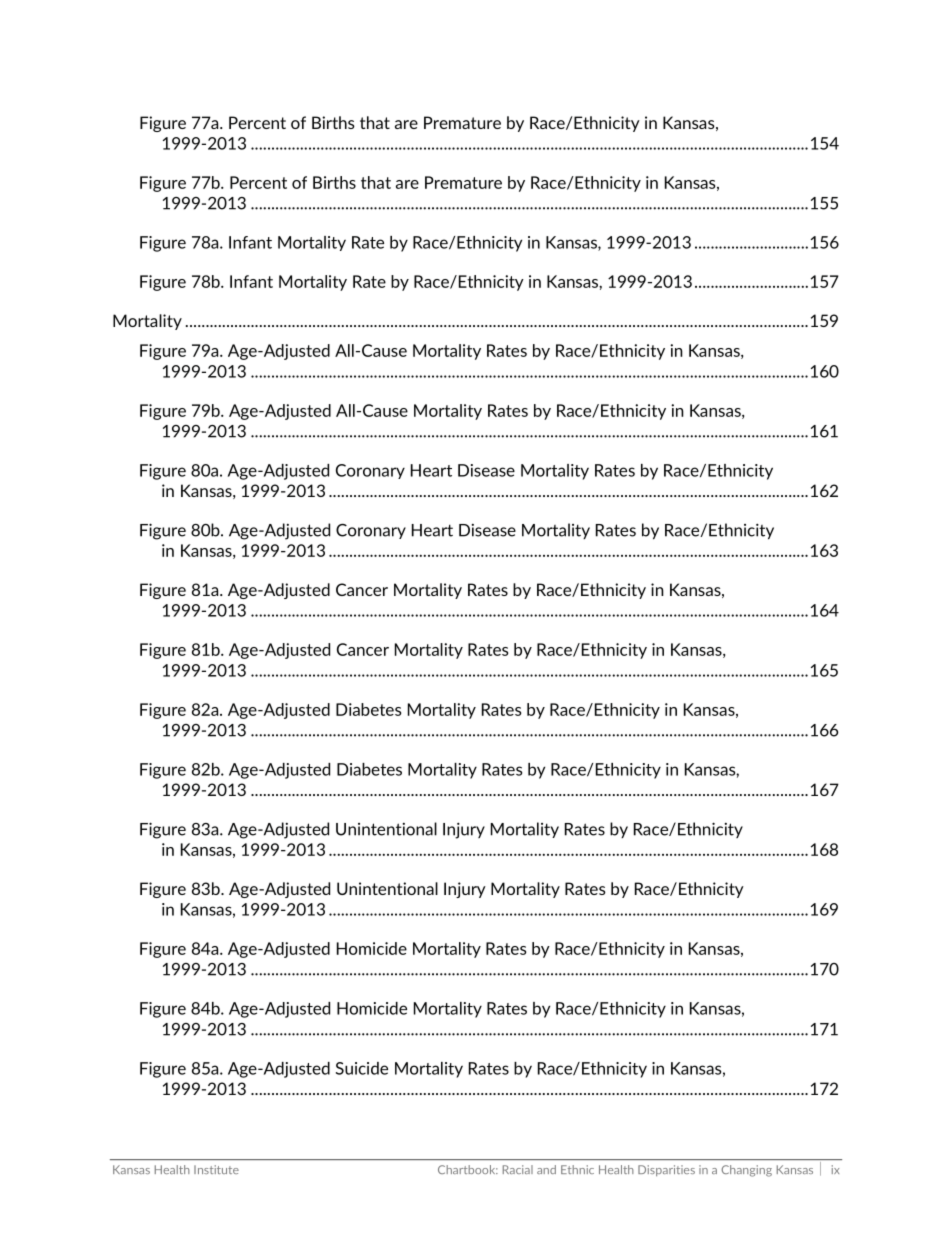  What do you see at coordinates (747, 1171) in the screenshot?
I see `Changing` at bounding box center [747, 1171].
